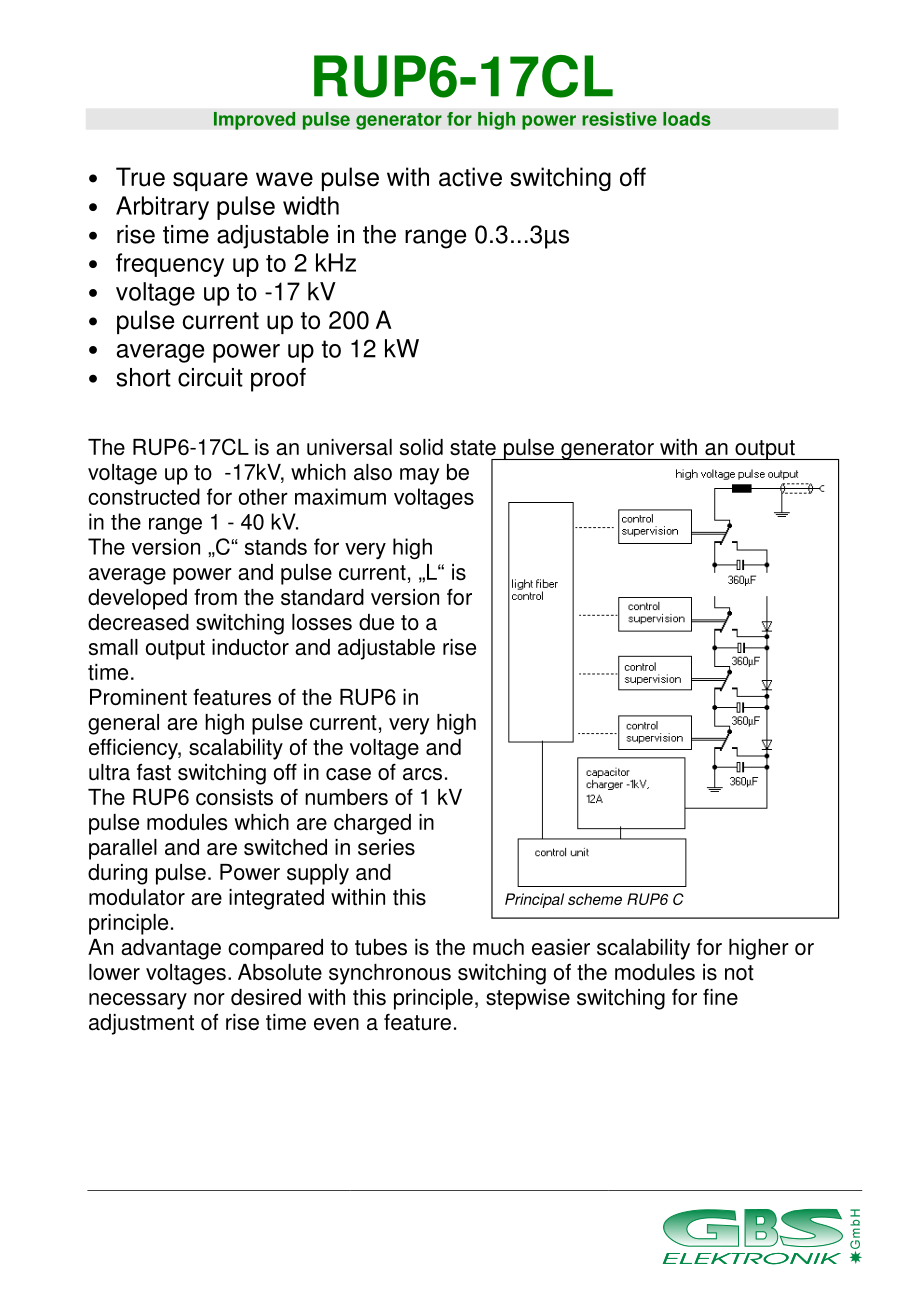 This screenshot has height=1308, width=924. What do you see at coordinates (421, 447) in the screenshot?
I see `solid` at bounding box center [421, 447].
